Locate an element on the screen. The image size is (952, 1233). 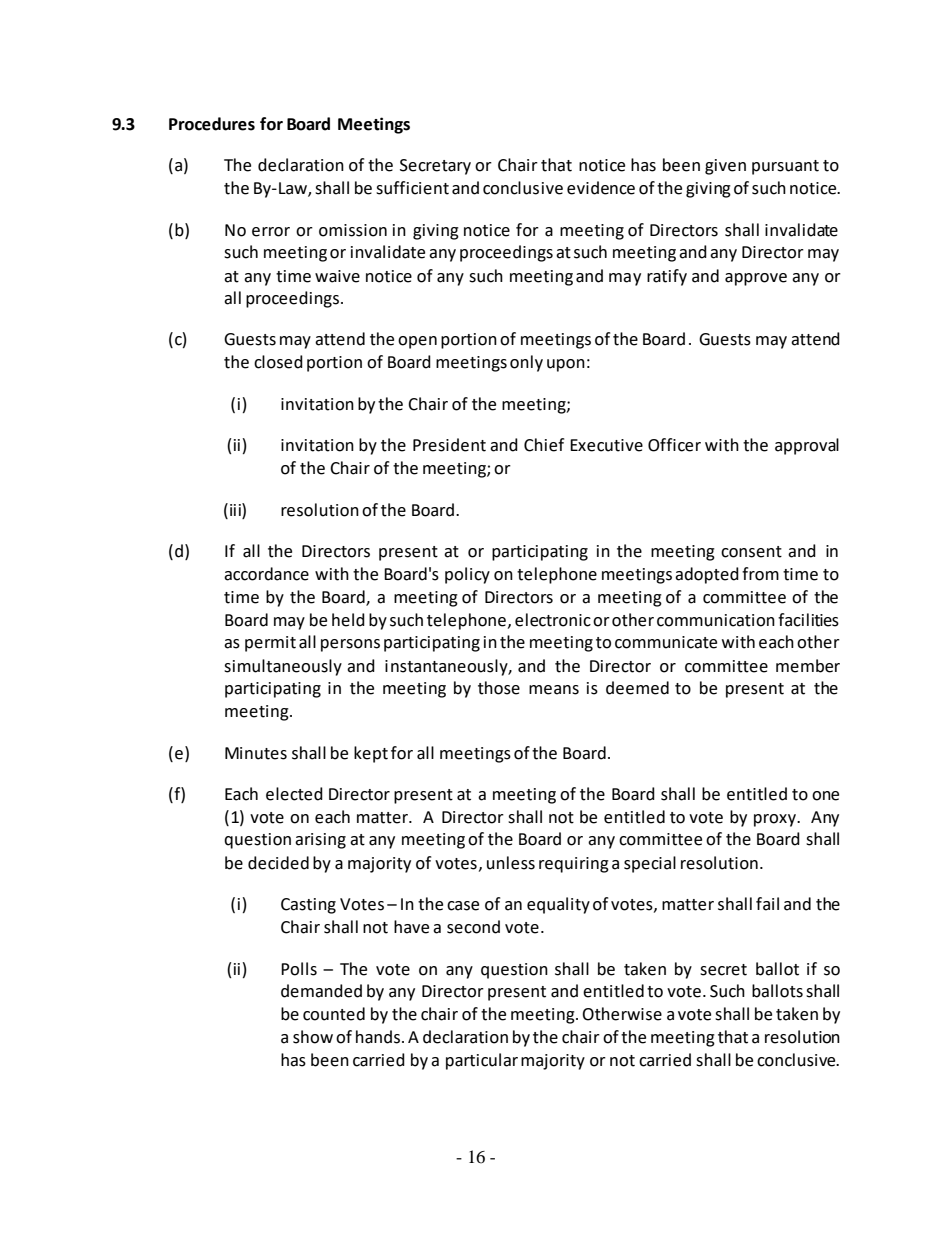
Chief is located at coordinates (544, 445).
